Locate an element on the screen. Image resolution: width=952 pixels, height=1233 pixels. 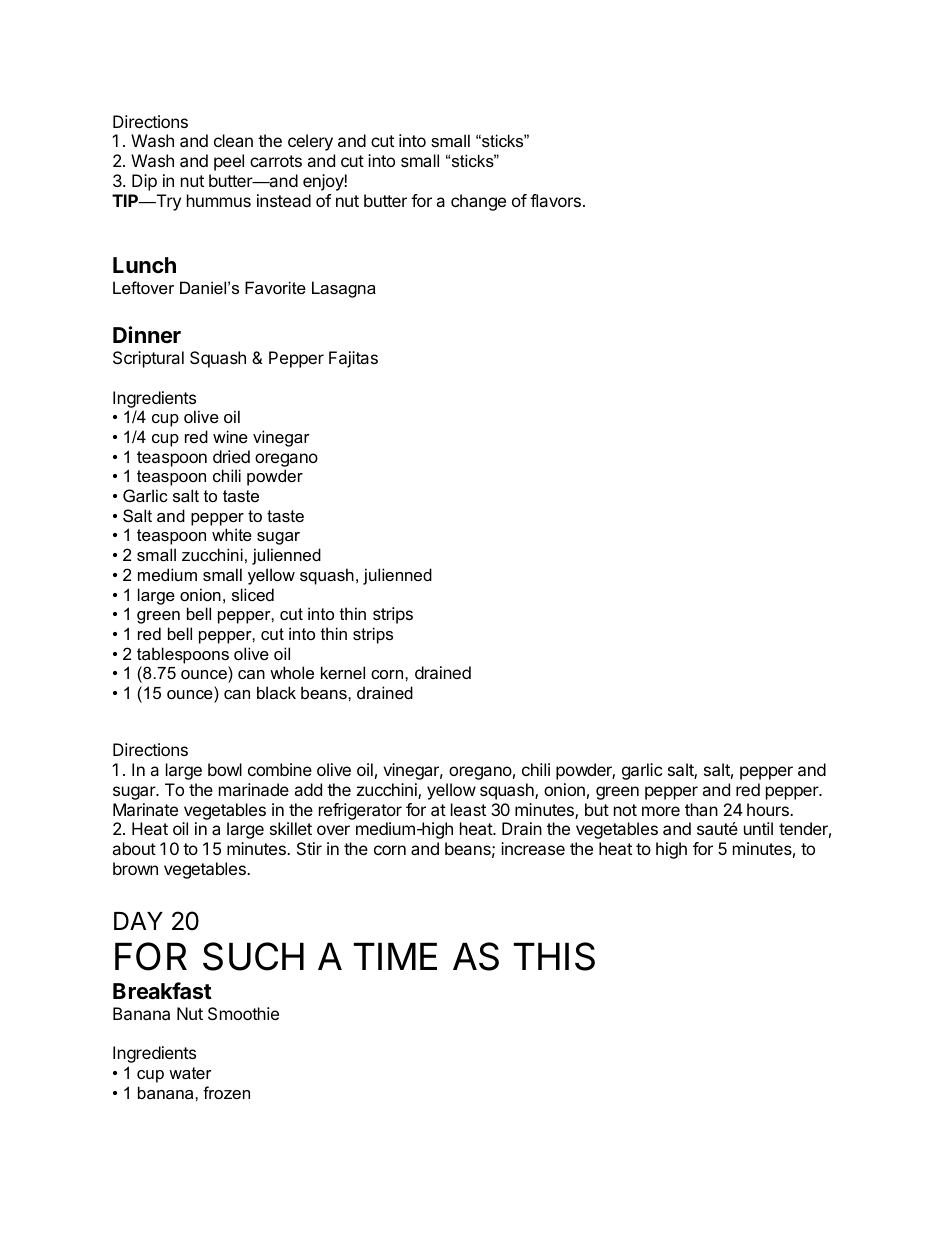
more is located at coordinates (661, 811).
